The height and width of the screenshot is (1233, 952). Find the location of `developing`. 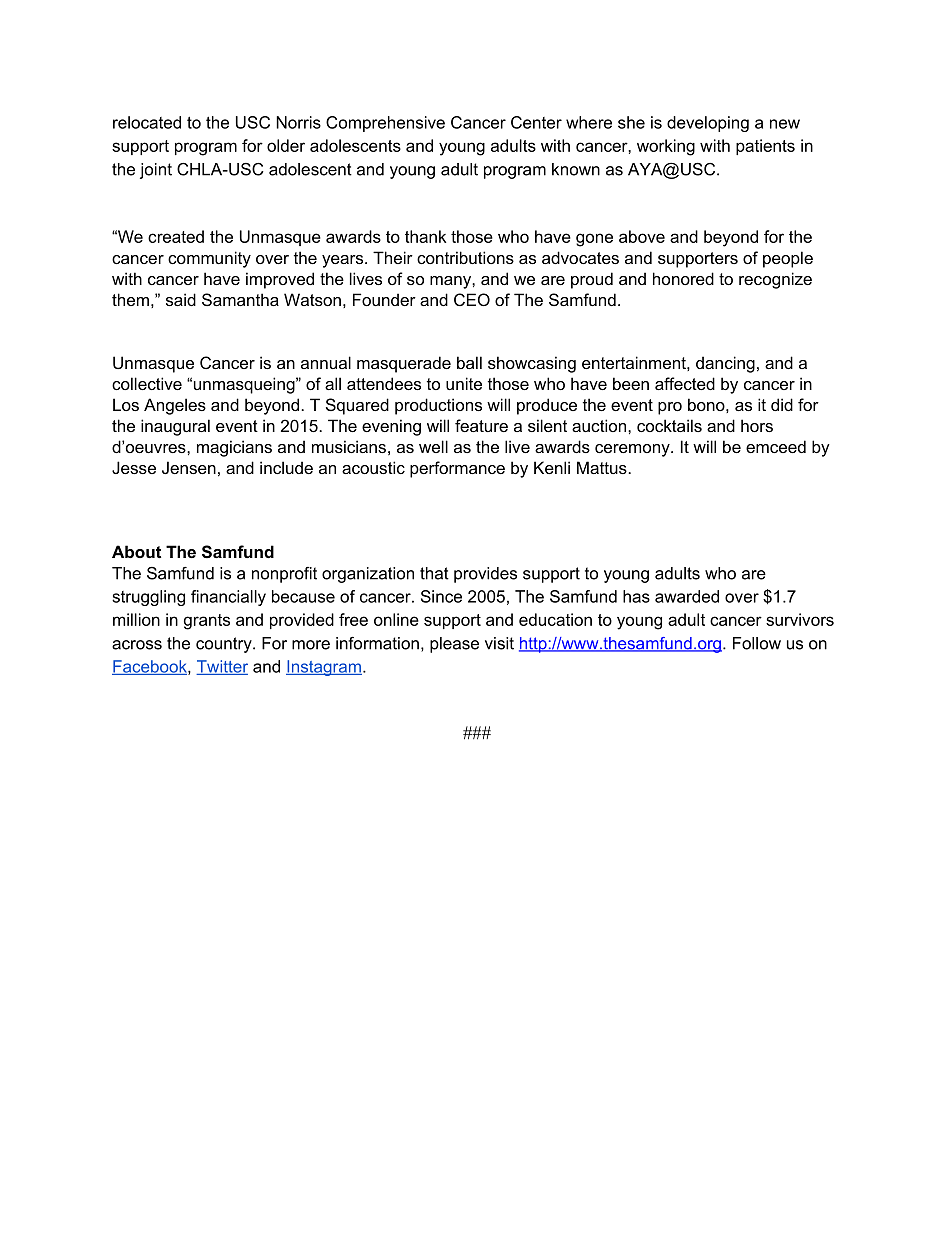

developing is located at coordinates (708, 124).
